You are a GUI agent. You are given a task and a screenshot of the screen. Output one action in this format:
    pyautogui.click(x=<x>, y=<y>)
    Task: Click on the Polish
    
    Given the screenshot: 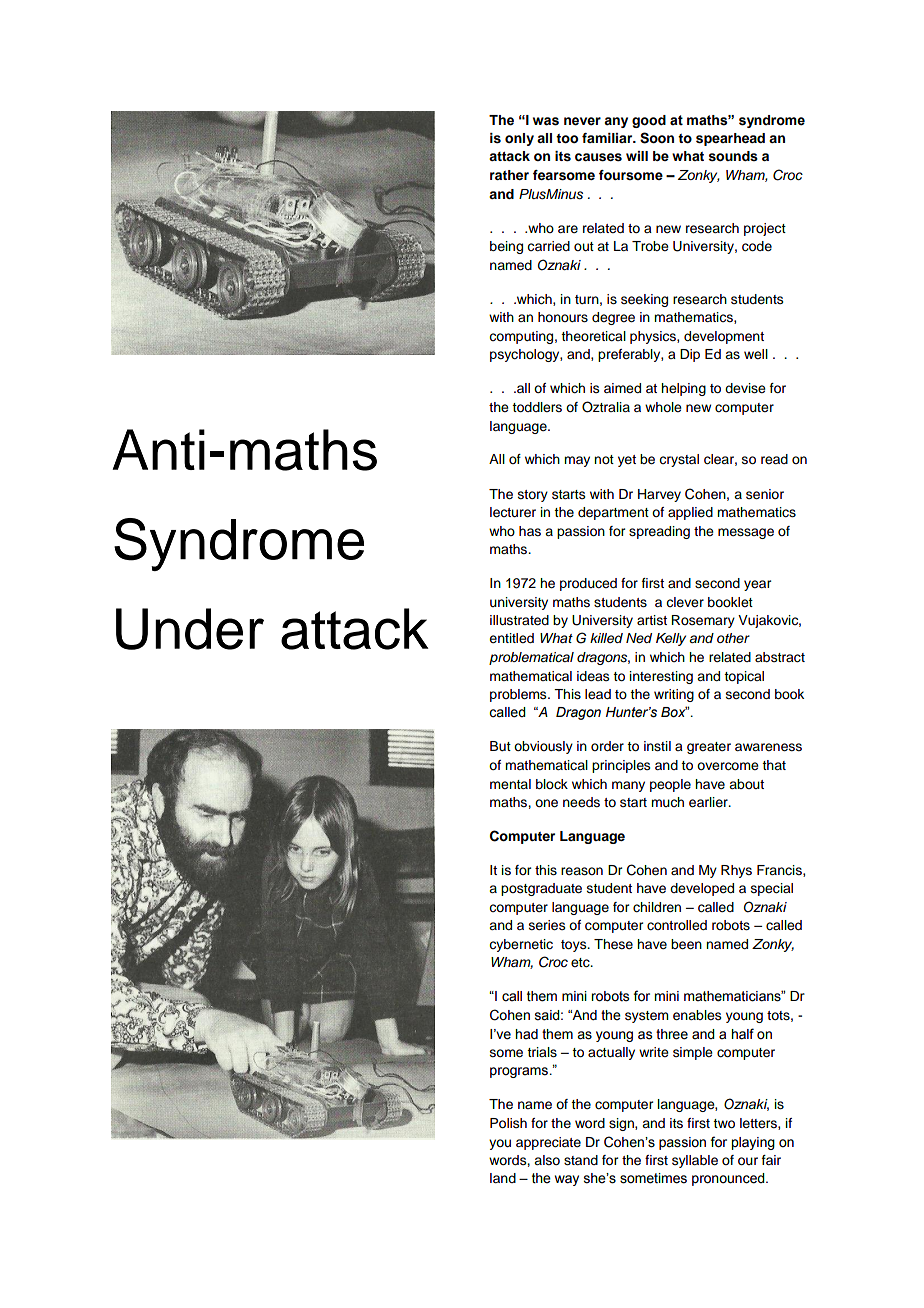 What is the action you would take?
    pyautogui.click(x=508, y=1123)
